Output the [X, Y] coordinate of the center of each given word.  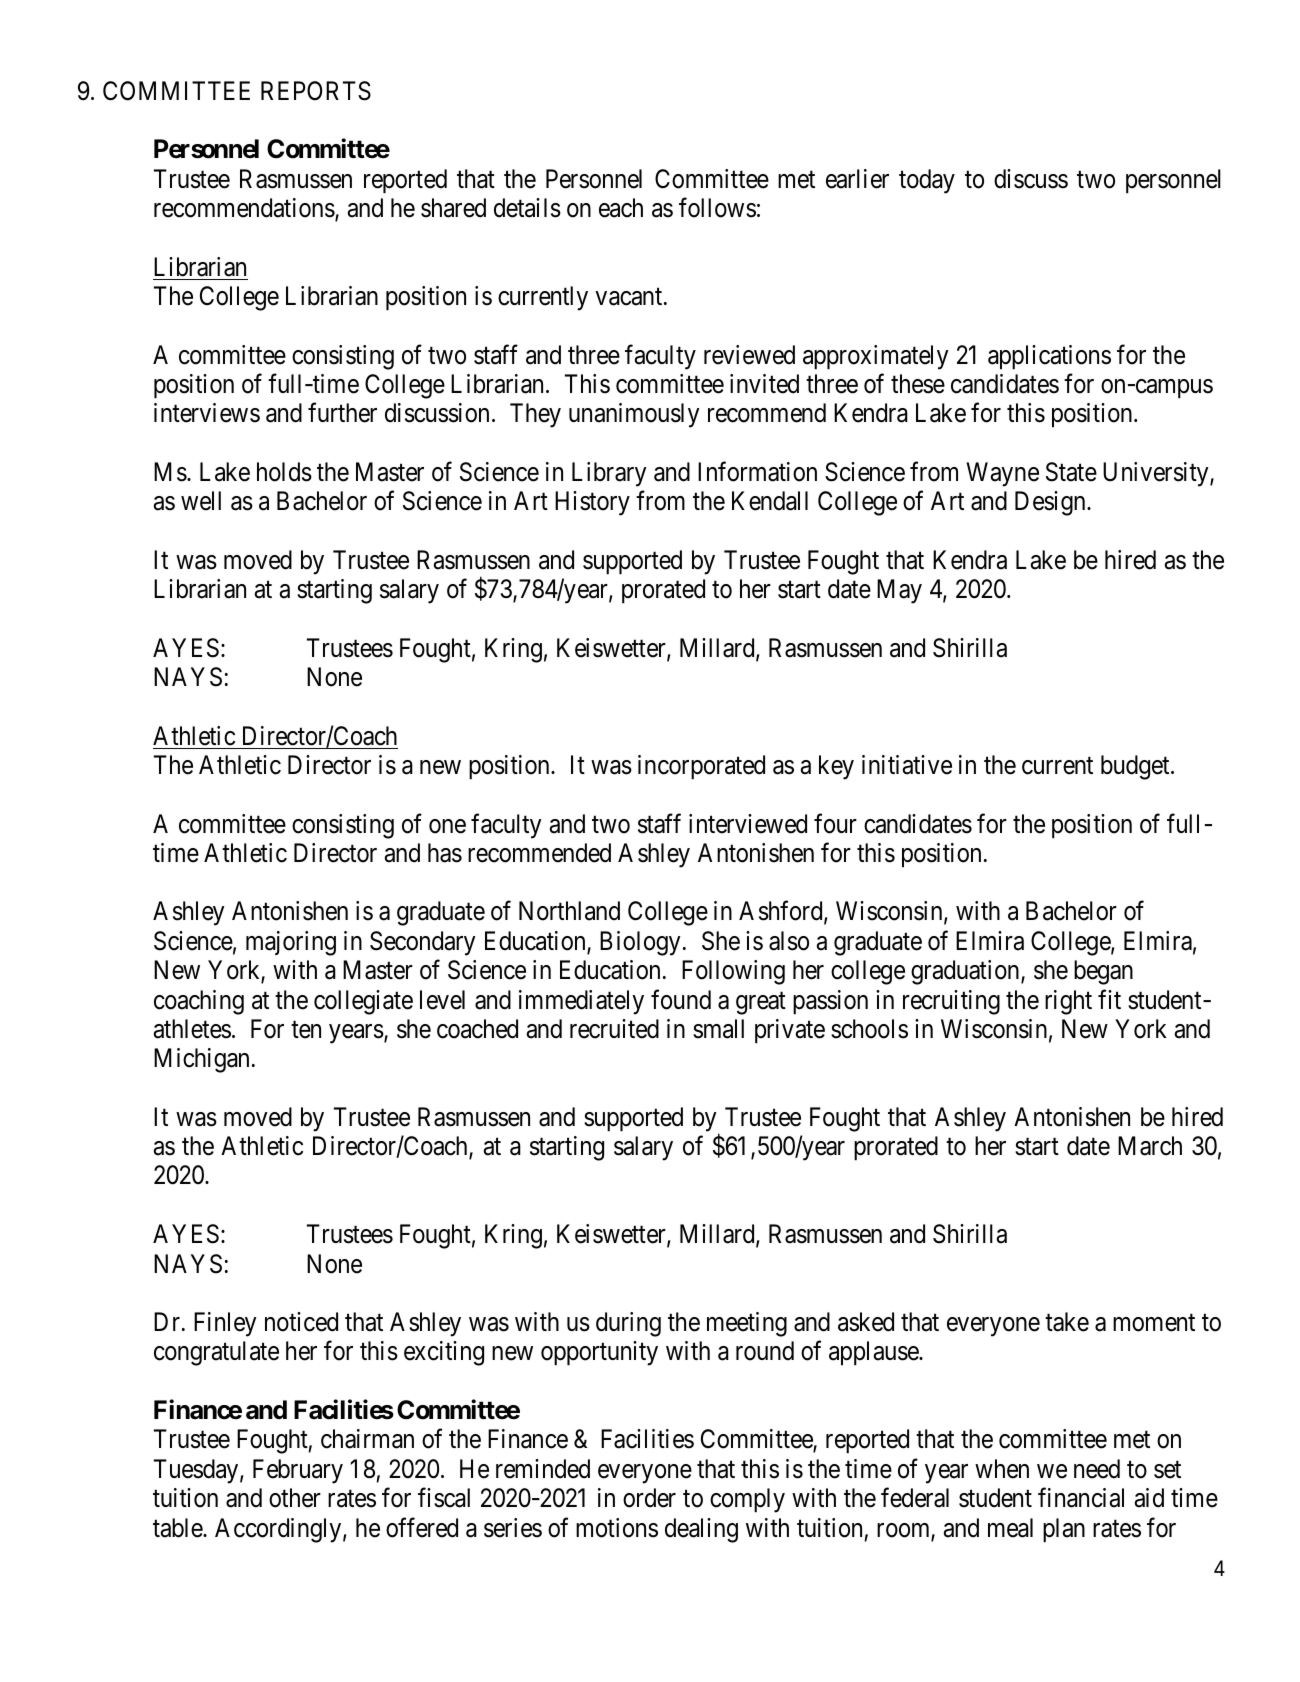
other [295, 1498]
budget [1136, 767]
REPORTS [316, 91]
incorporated [701, 767]
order [649, 1498]
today [927, 181]
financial [1081, 1497]
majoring [291, 943]
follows [717, 208]
